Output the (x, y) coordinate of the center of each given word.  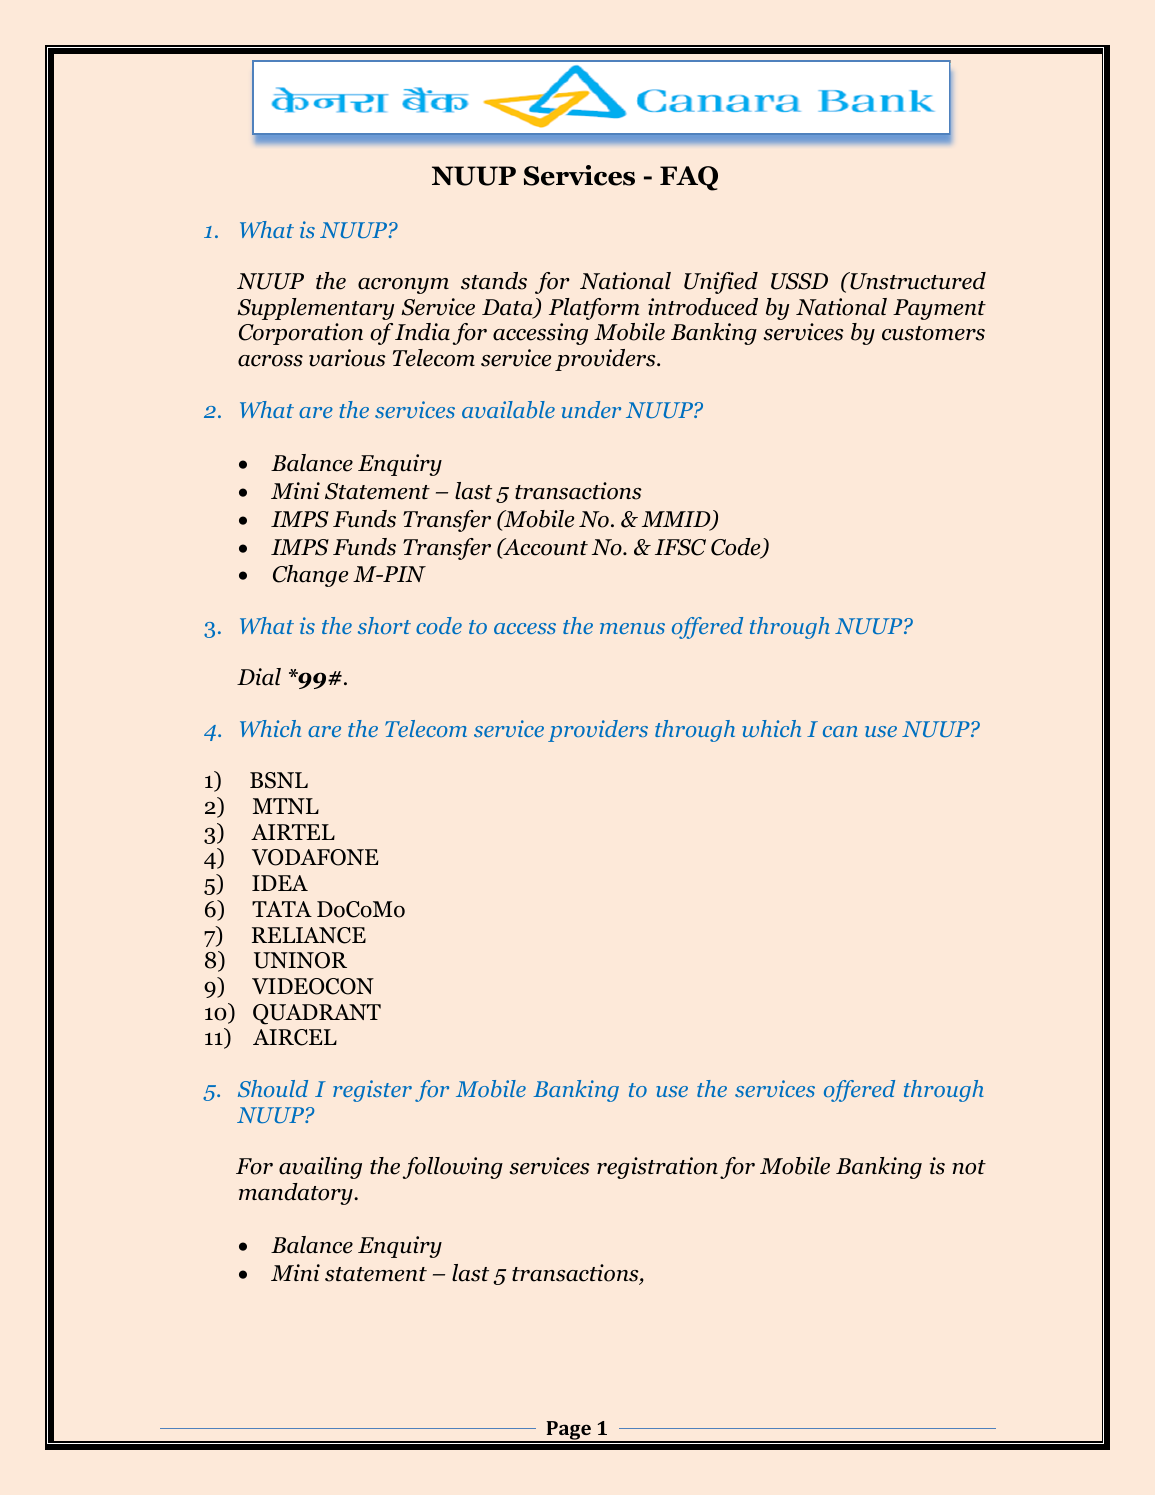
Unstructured (917, 281)
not (969, 1167)
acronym (403, 286)
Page (568, 1432)
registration (657, 1168)
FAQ (689, 178)
